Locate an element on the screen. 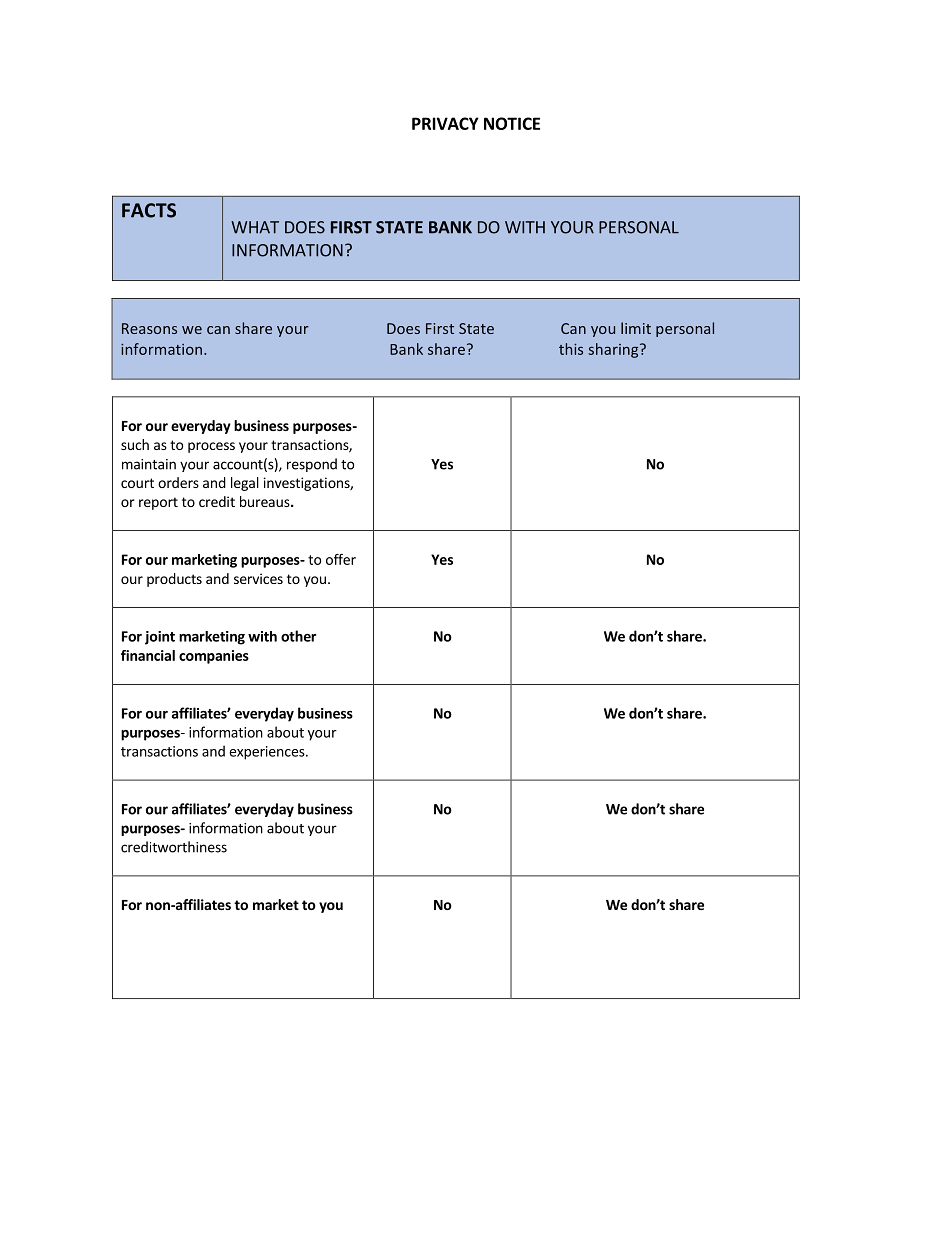 The image size is (952, 1233). experiences is located at coordinates (268, 753).
